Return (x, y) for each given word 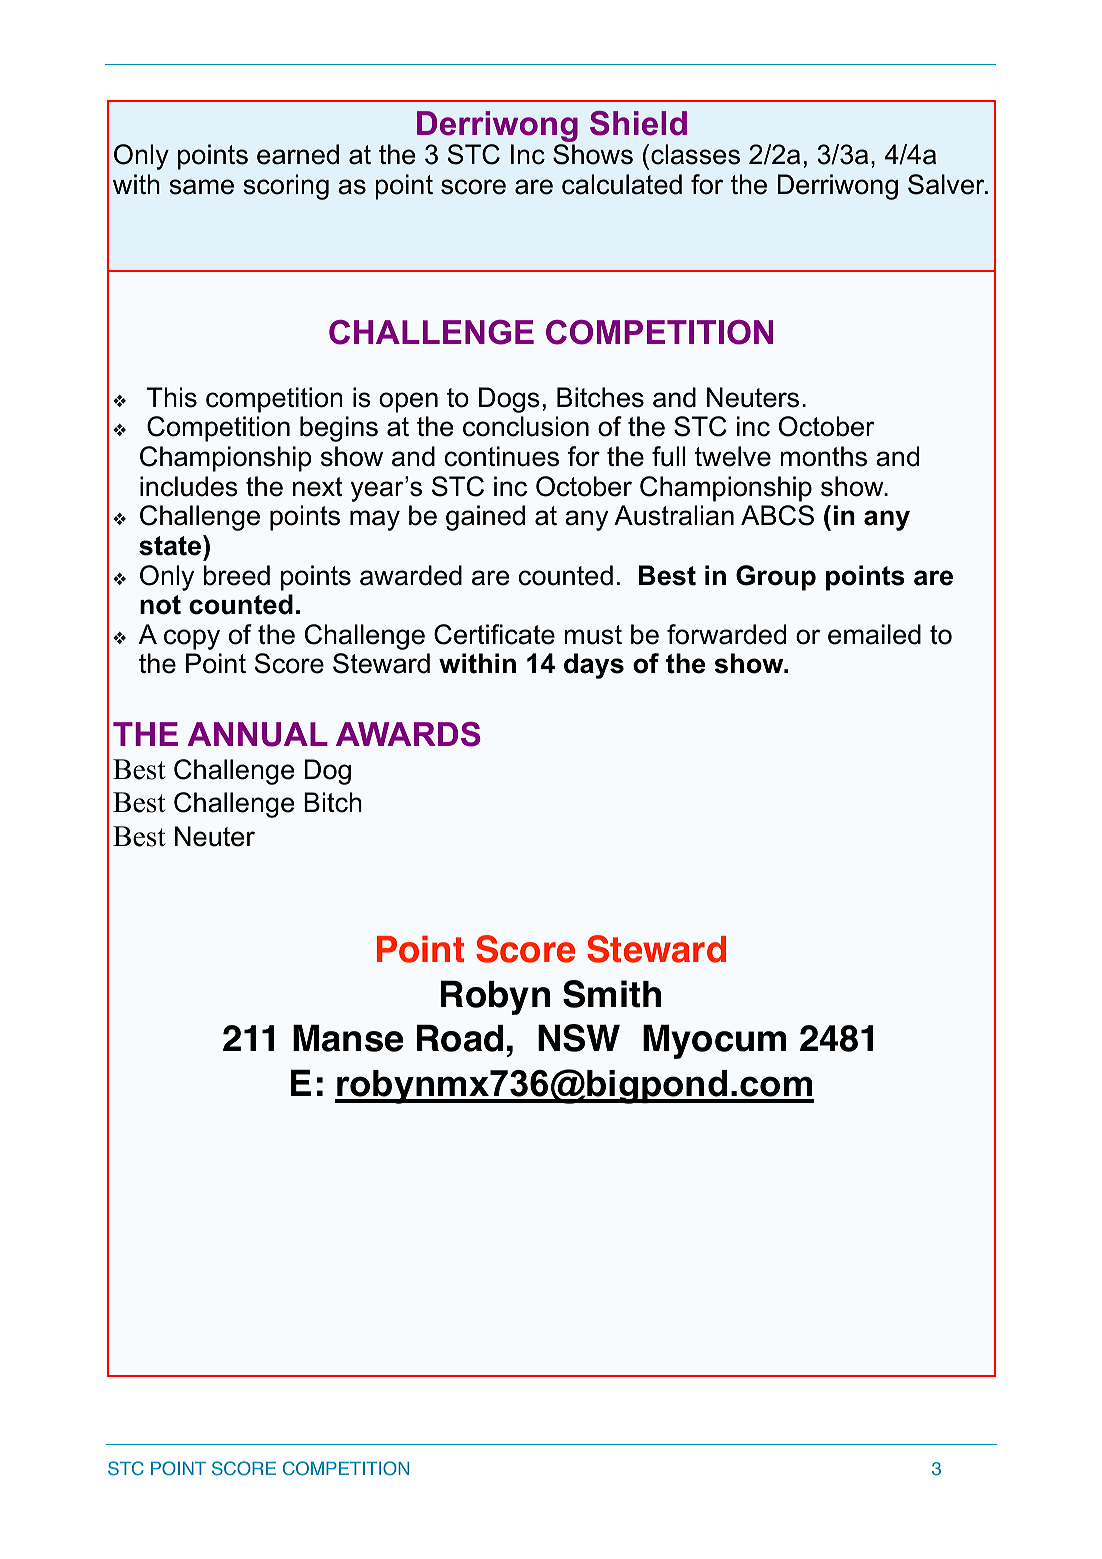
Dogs (509, 400)
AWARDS (408, 734)
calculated (622, 184)
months (823, 456)
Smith (612, 994)
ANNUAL (257, 734)
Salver (947, 184)
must (593, 635)
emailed (874, 634)
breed (237, 575)
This (172, 397)
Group (776, 578)
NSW (579, 1038)
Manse (348, 1038)
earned (298, 154)
